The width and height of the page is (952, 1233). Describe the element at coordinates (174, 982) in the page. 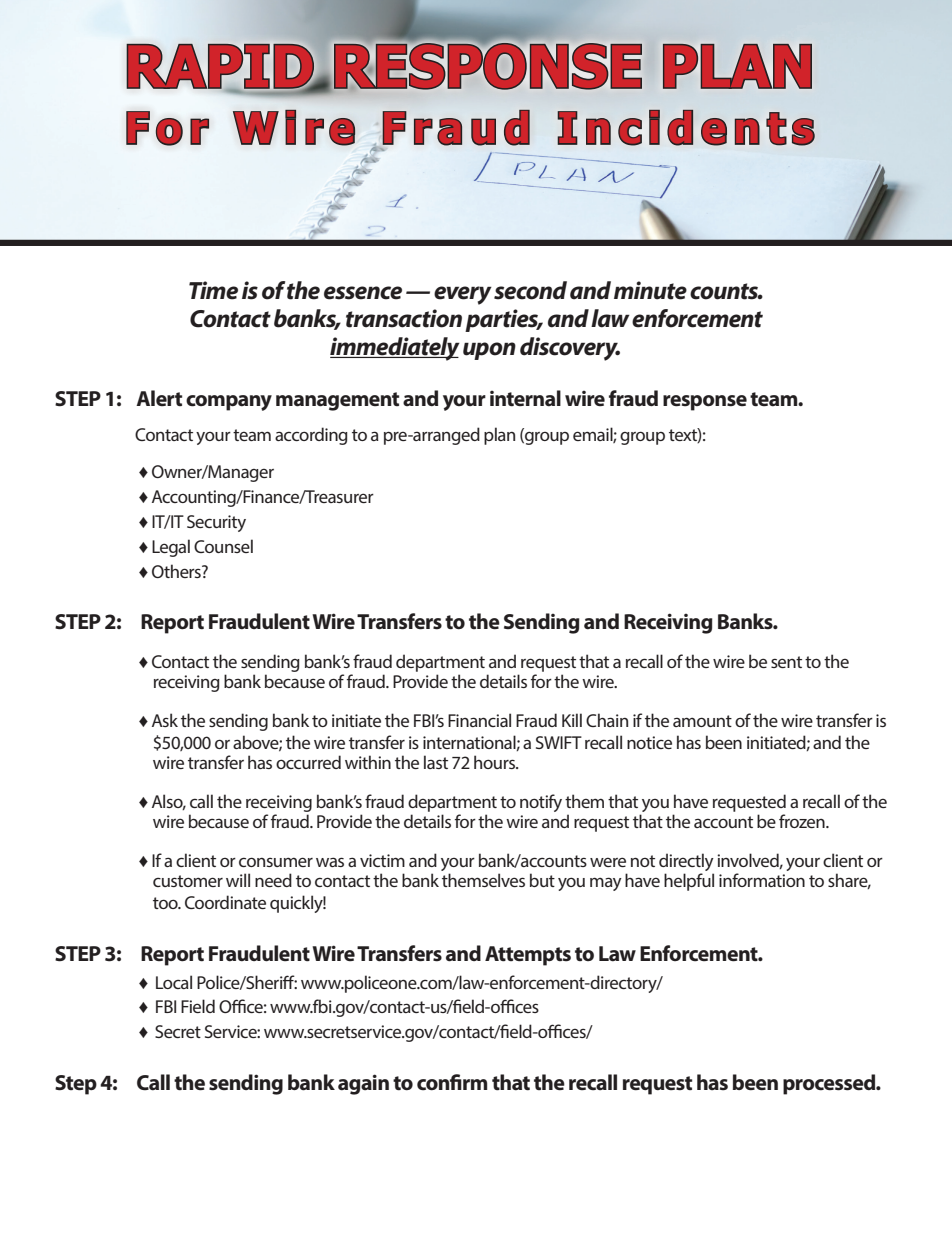

I see `Local` at that location.
